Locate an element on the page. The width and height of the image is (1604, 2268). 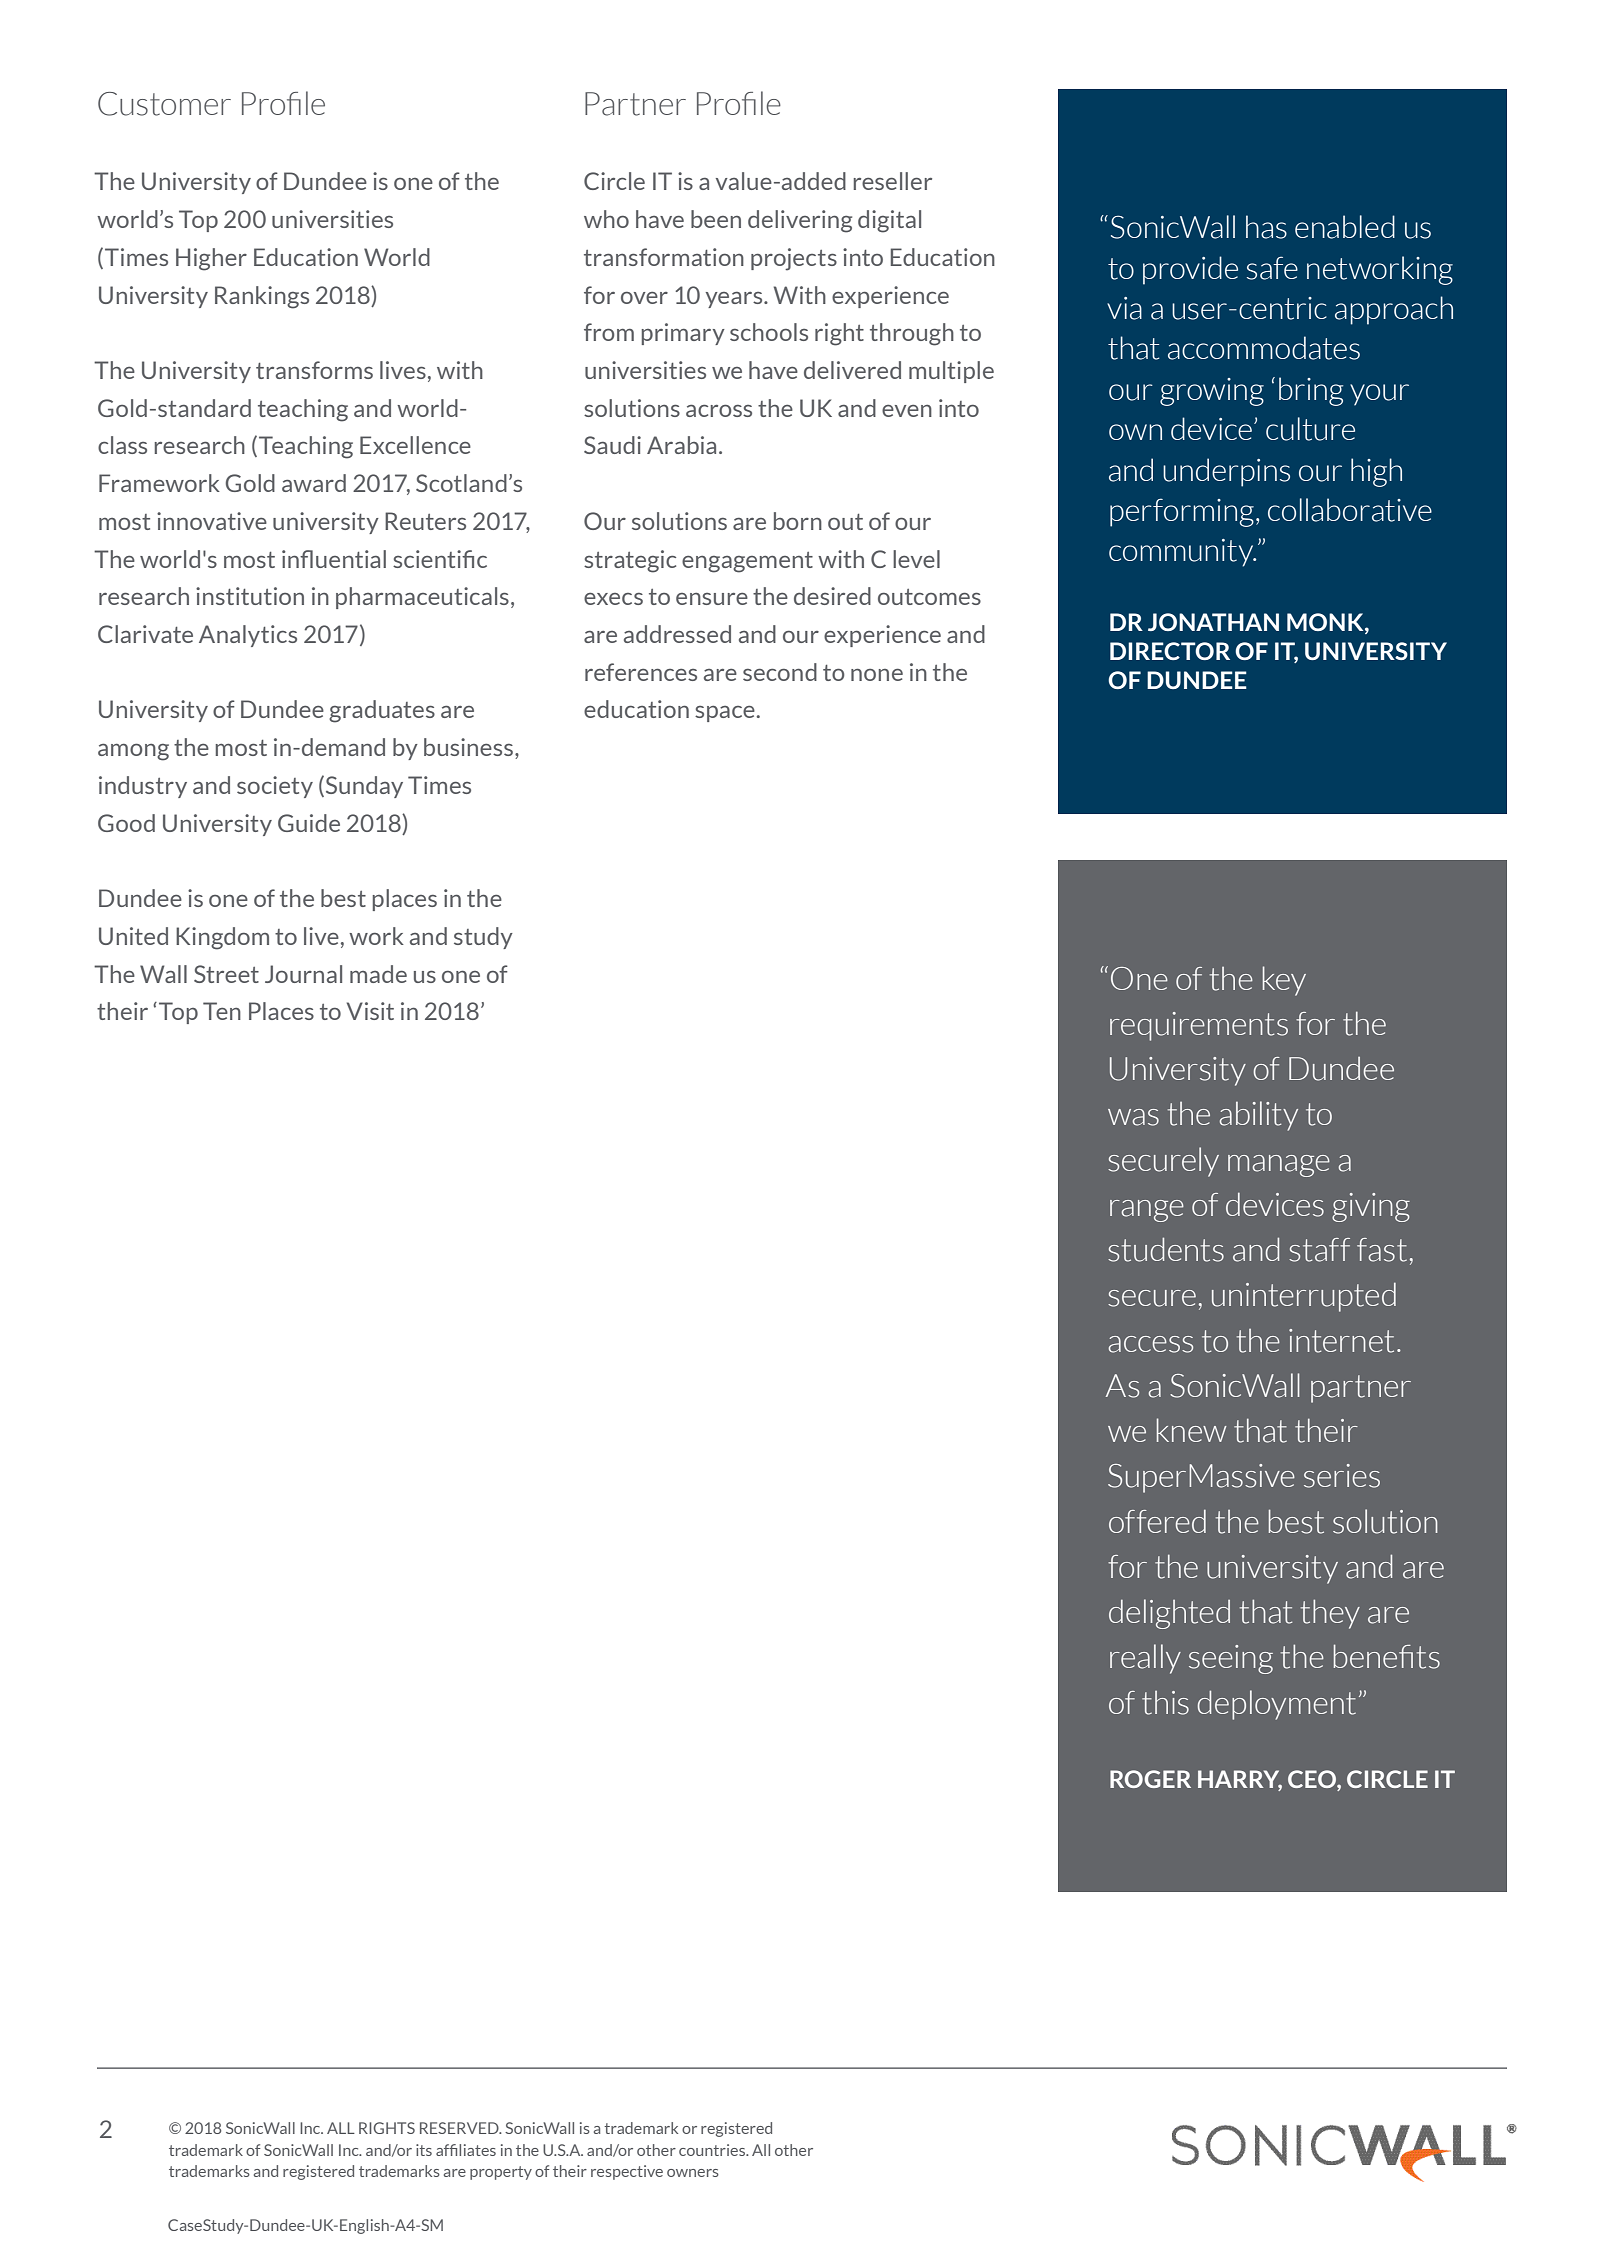
been is located at coordinates (716, 219).
